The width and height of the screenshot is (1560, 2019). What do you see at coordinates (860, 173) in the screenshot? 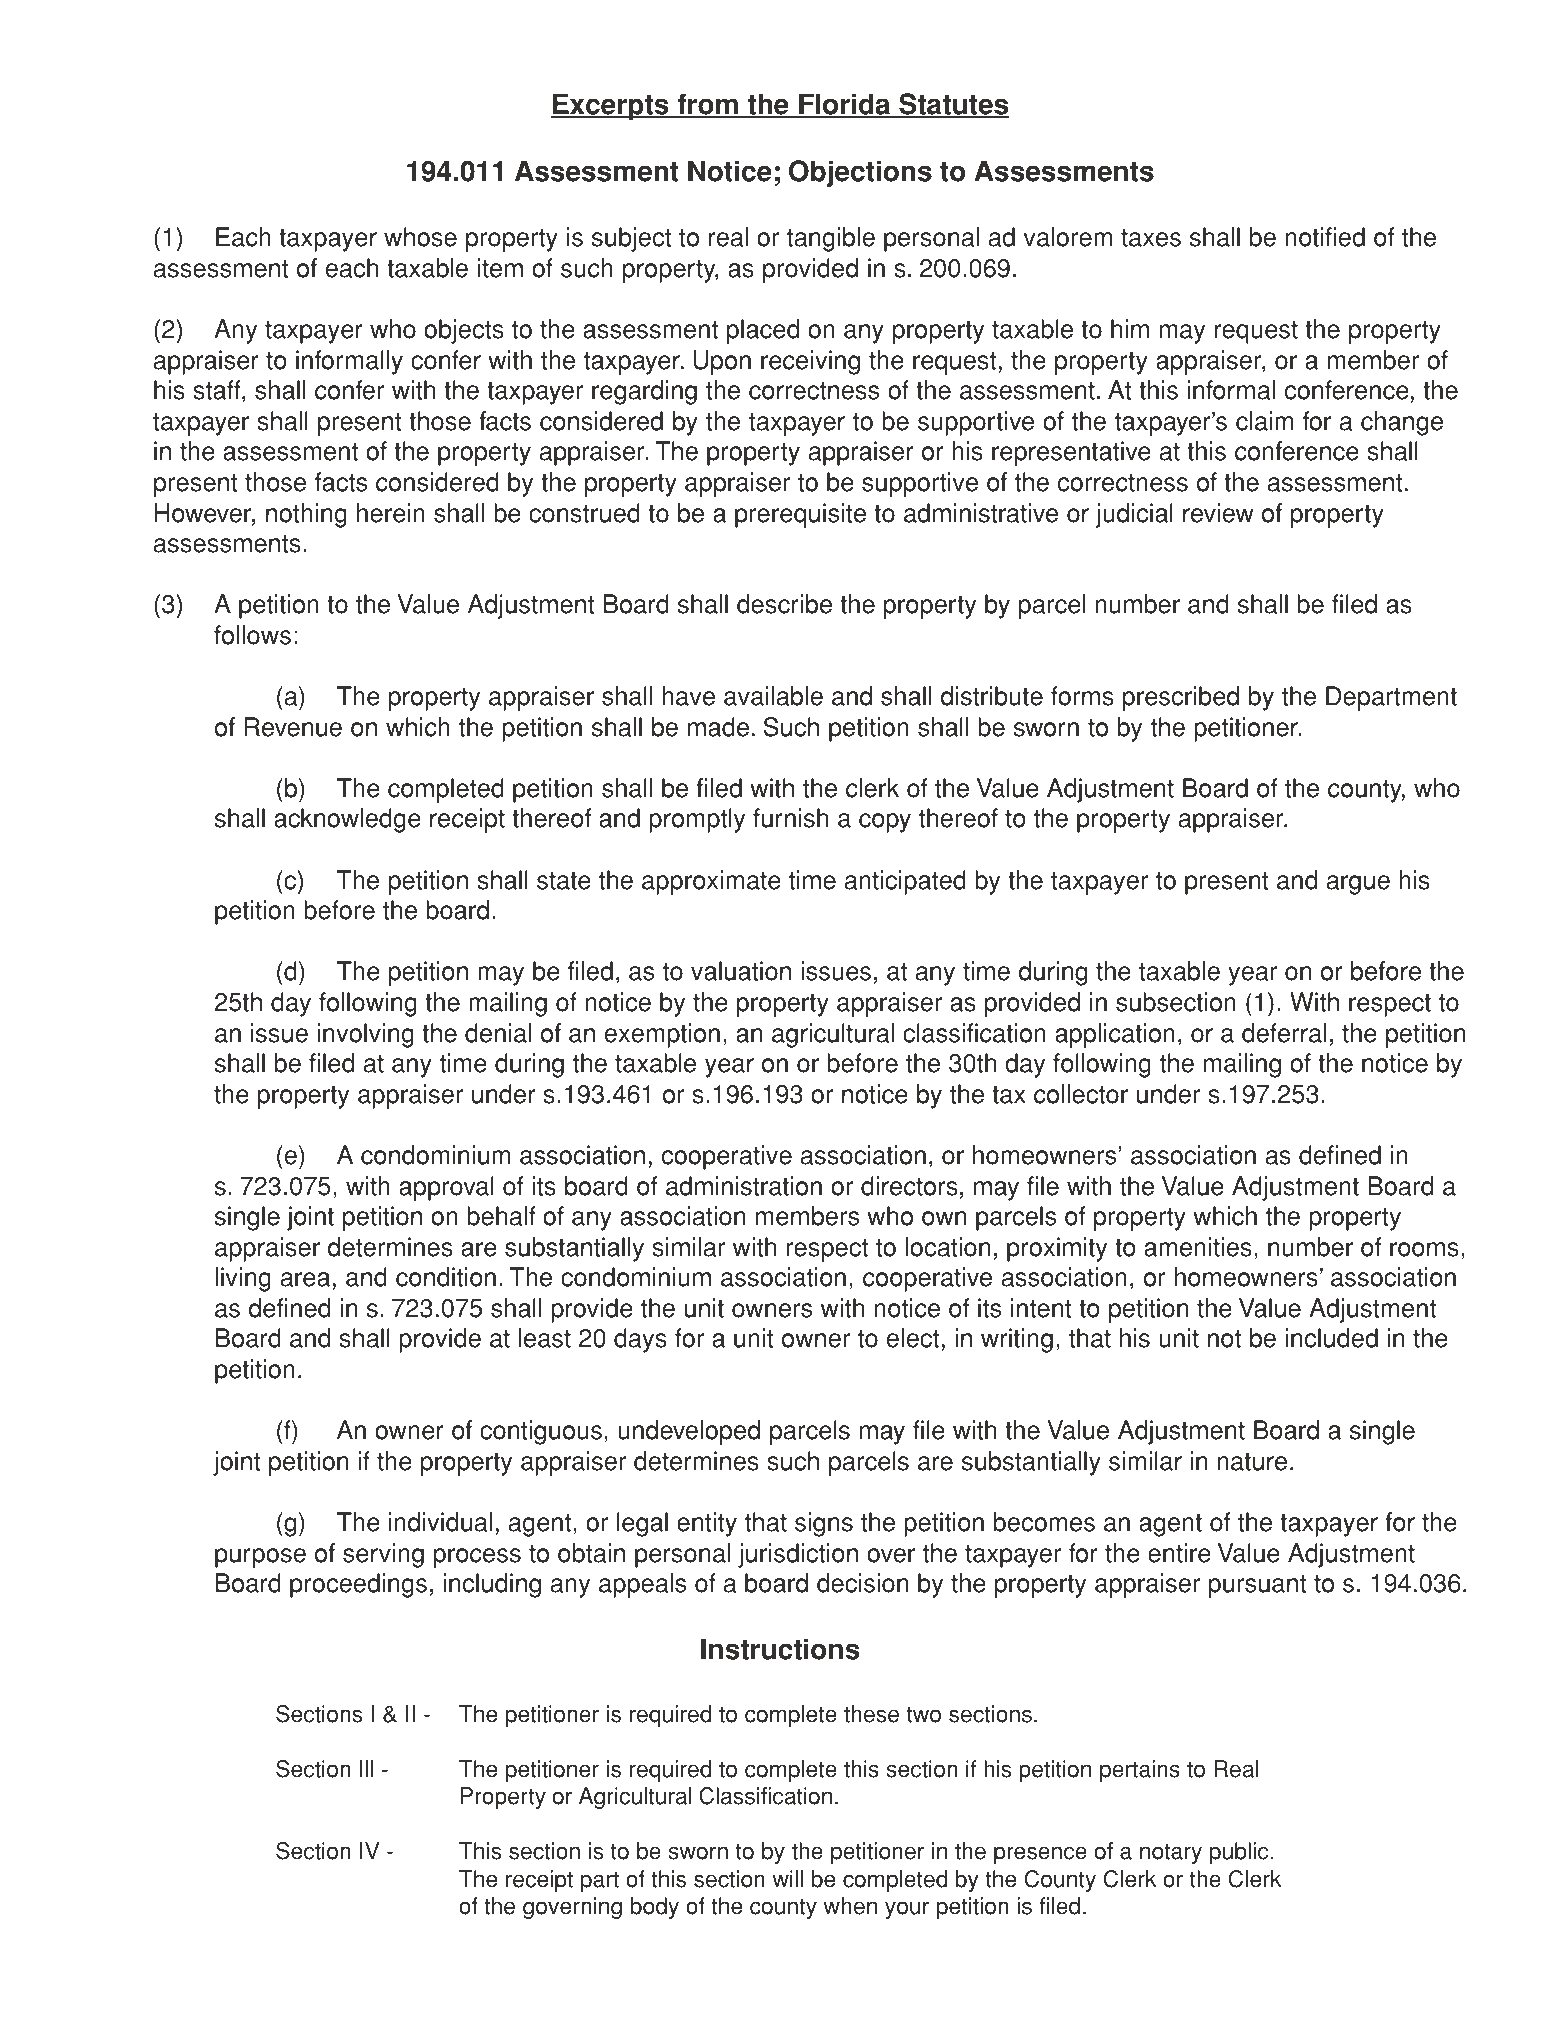
I see `Objections` at bounding box center [860, 173].
